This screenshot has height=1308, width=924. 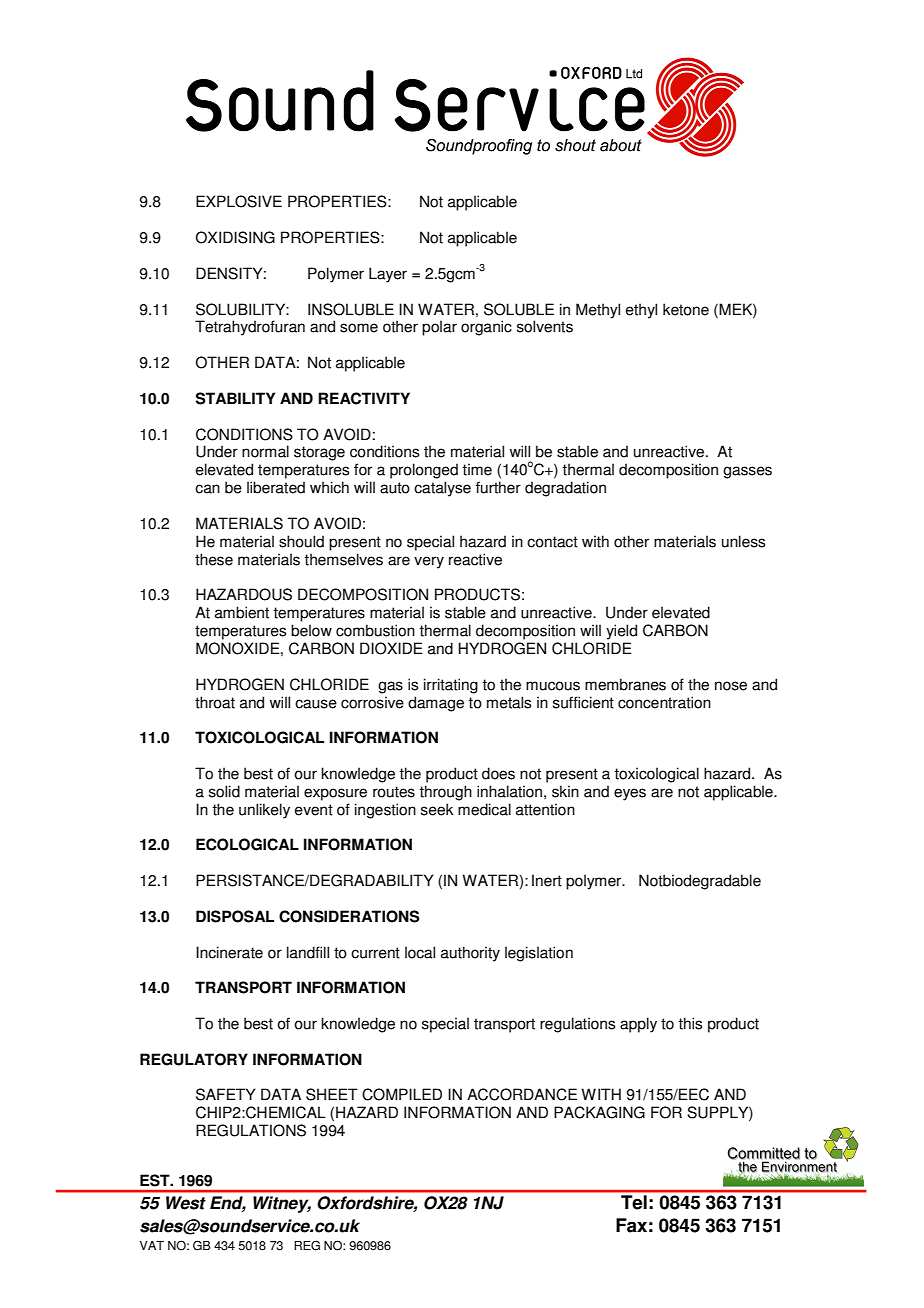 What do you see at coordinates (686, 309) in the screenshot?
I see `ketone` at bounding box center [686, 309].
